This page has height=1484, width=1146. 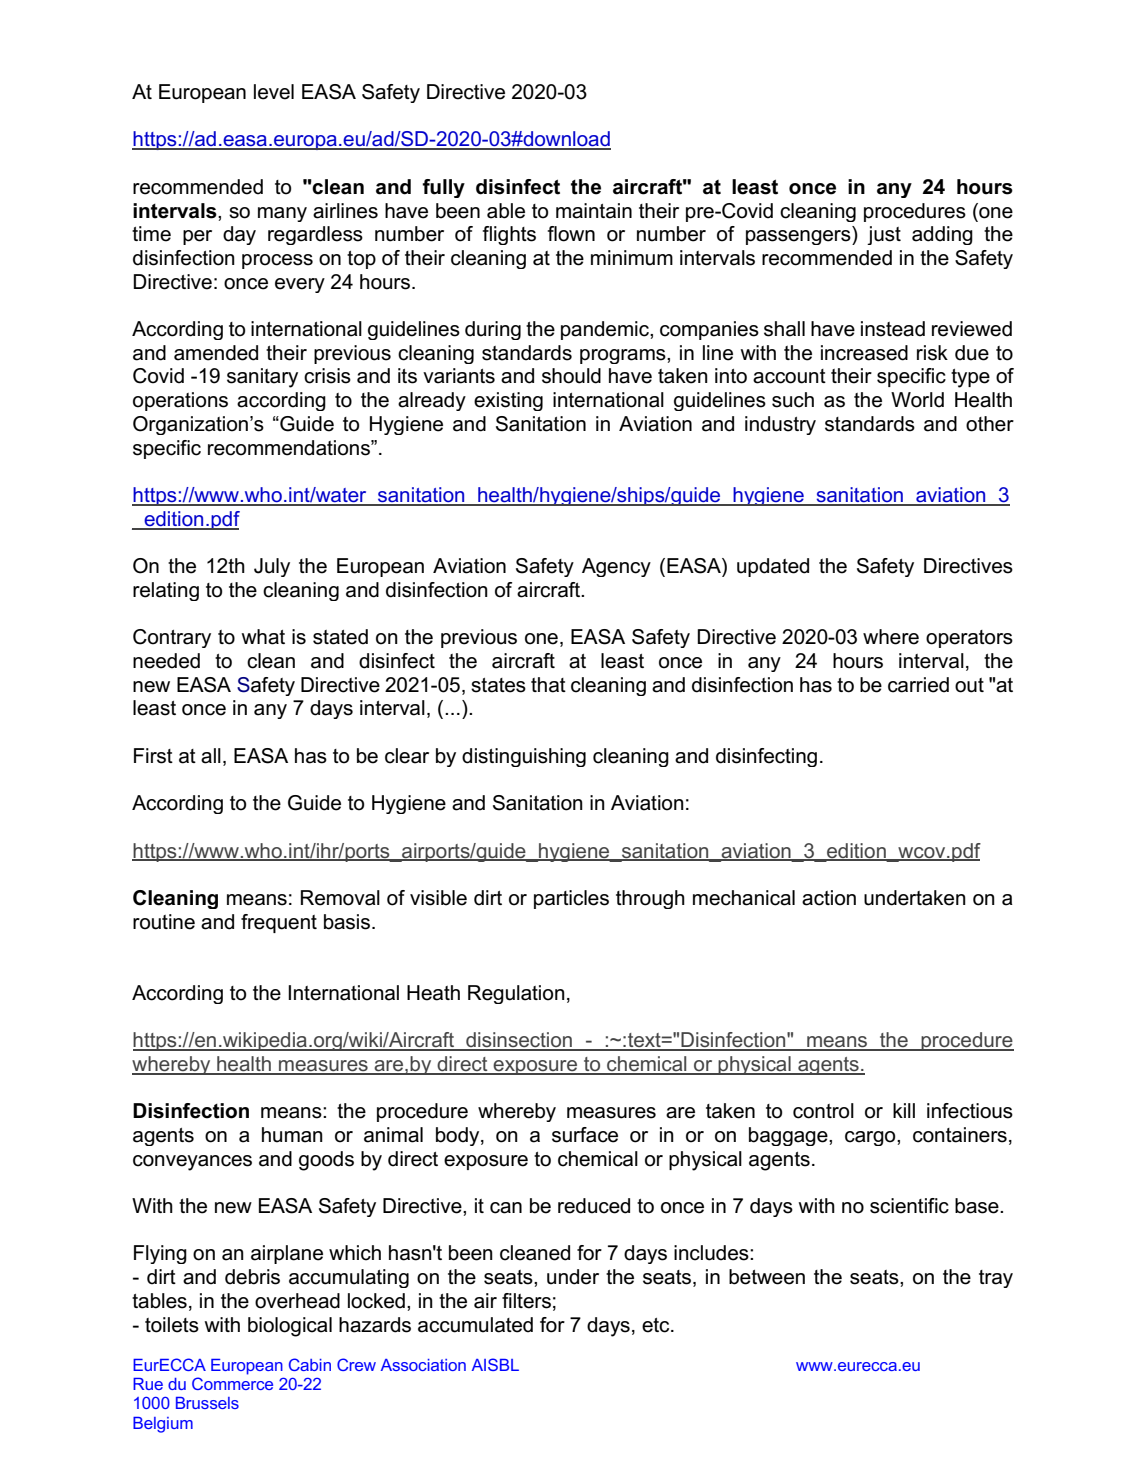 What do you see at coordinates (917, 400) in the page?
I see `World` at bounding box center [917, 400].
